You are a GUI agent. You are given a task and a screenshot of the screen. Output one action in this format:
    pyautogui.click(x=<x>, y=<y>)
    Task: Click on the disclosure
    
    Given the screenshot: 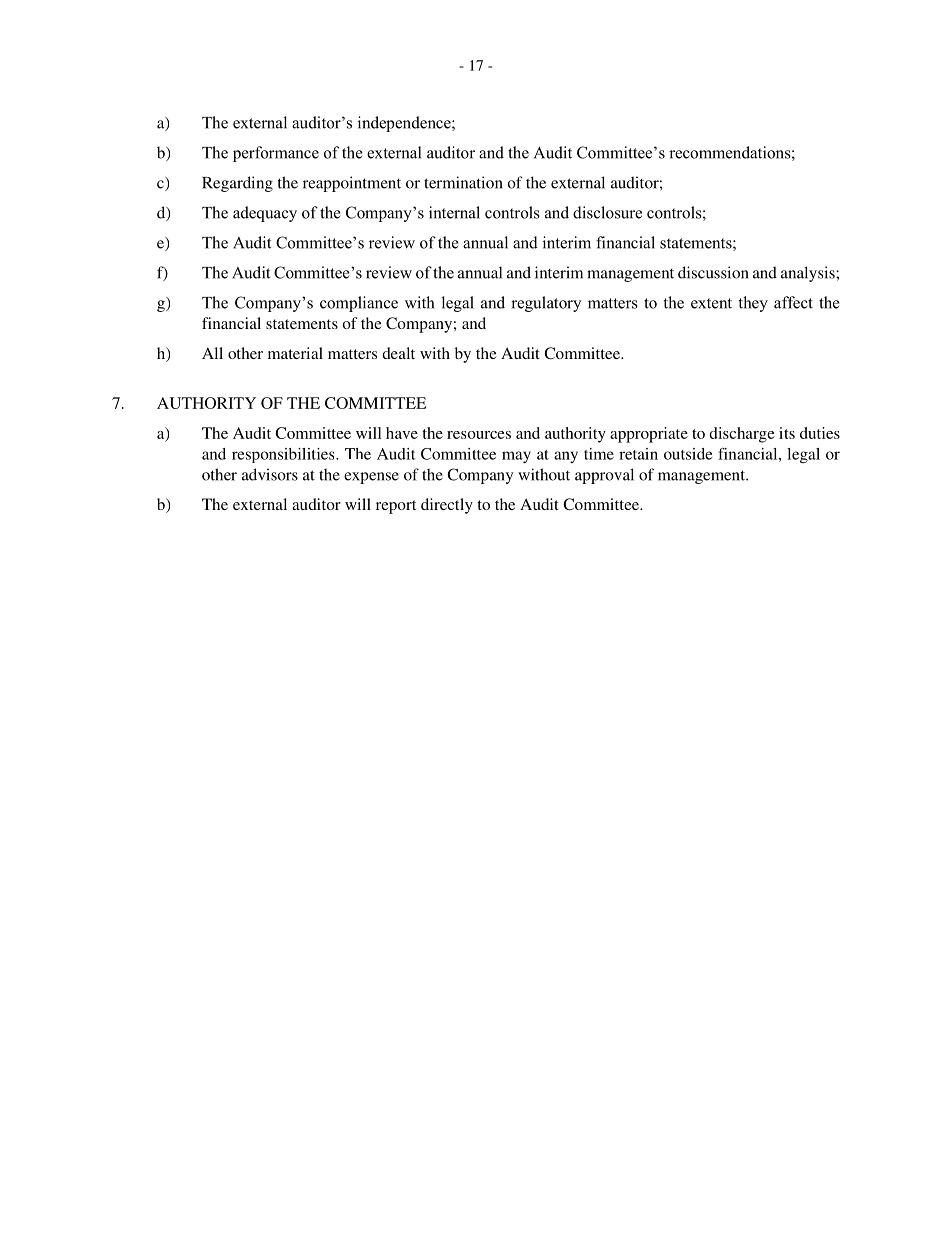 What is the action you would take?
    pyautogui.click(x=607, y=212)
